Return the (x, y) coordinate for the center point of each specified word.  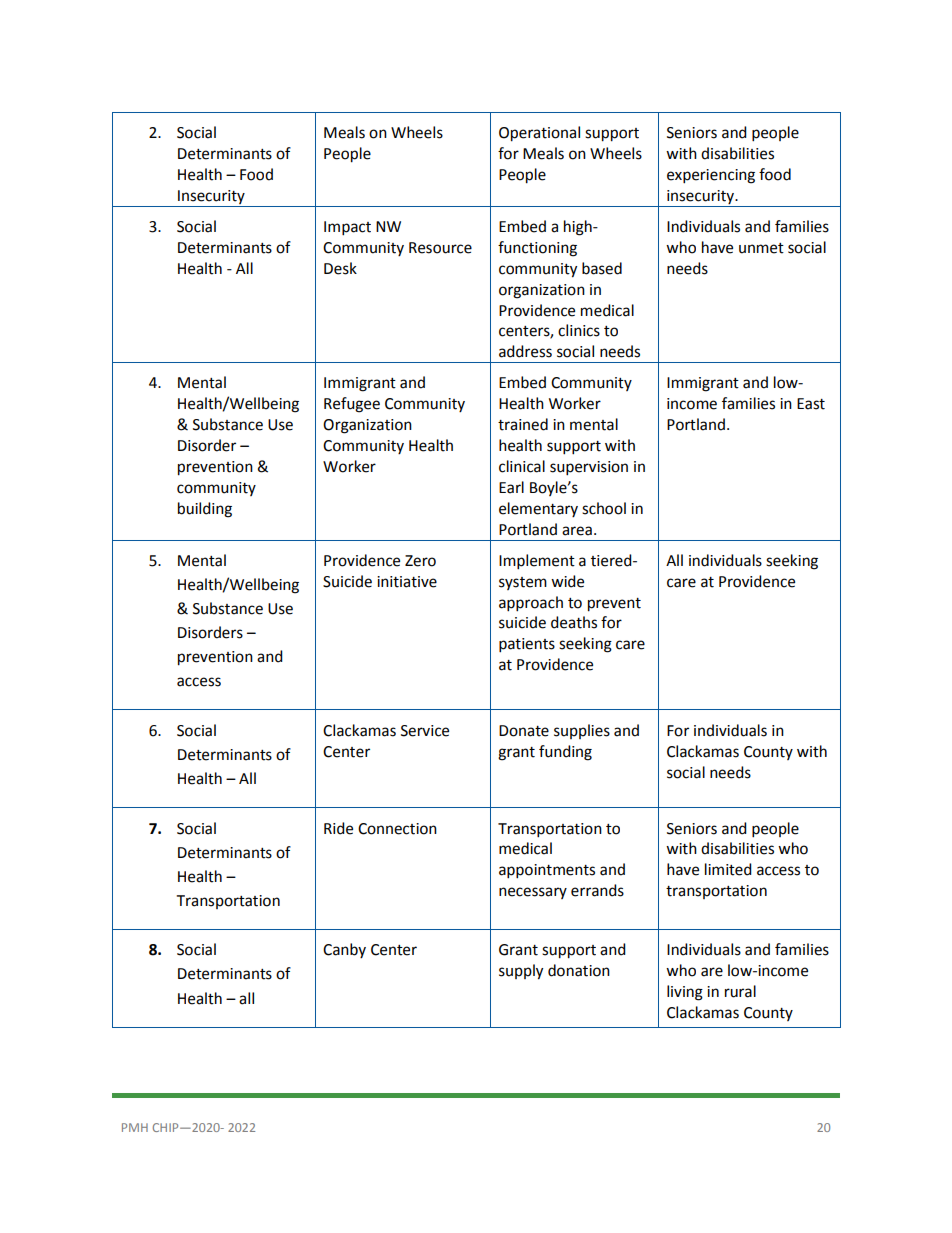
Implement (537, 562)
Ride (338, 828)
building (205, 510)
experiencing (711, 176)
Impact (347, 228)
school (604, 508)
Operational (539, 134)
